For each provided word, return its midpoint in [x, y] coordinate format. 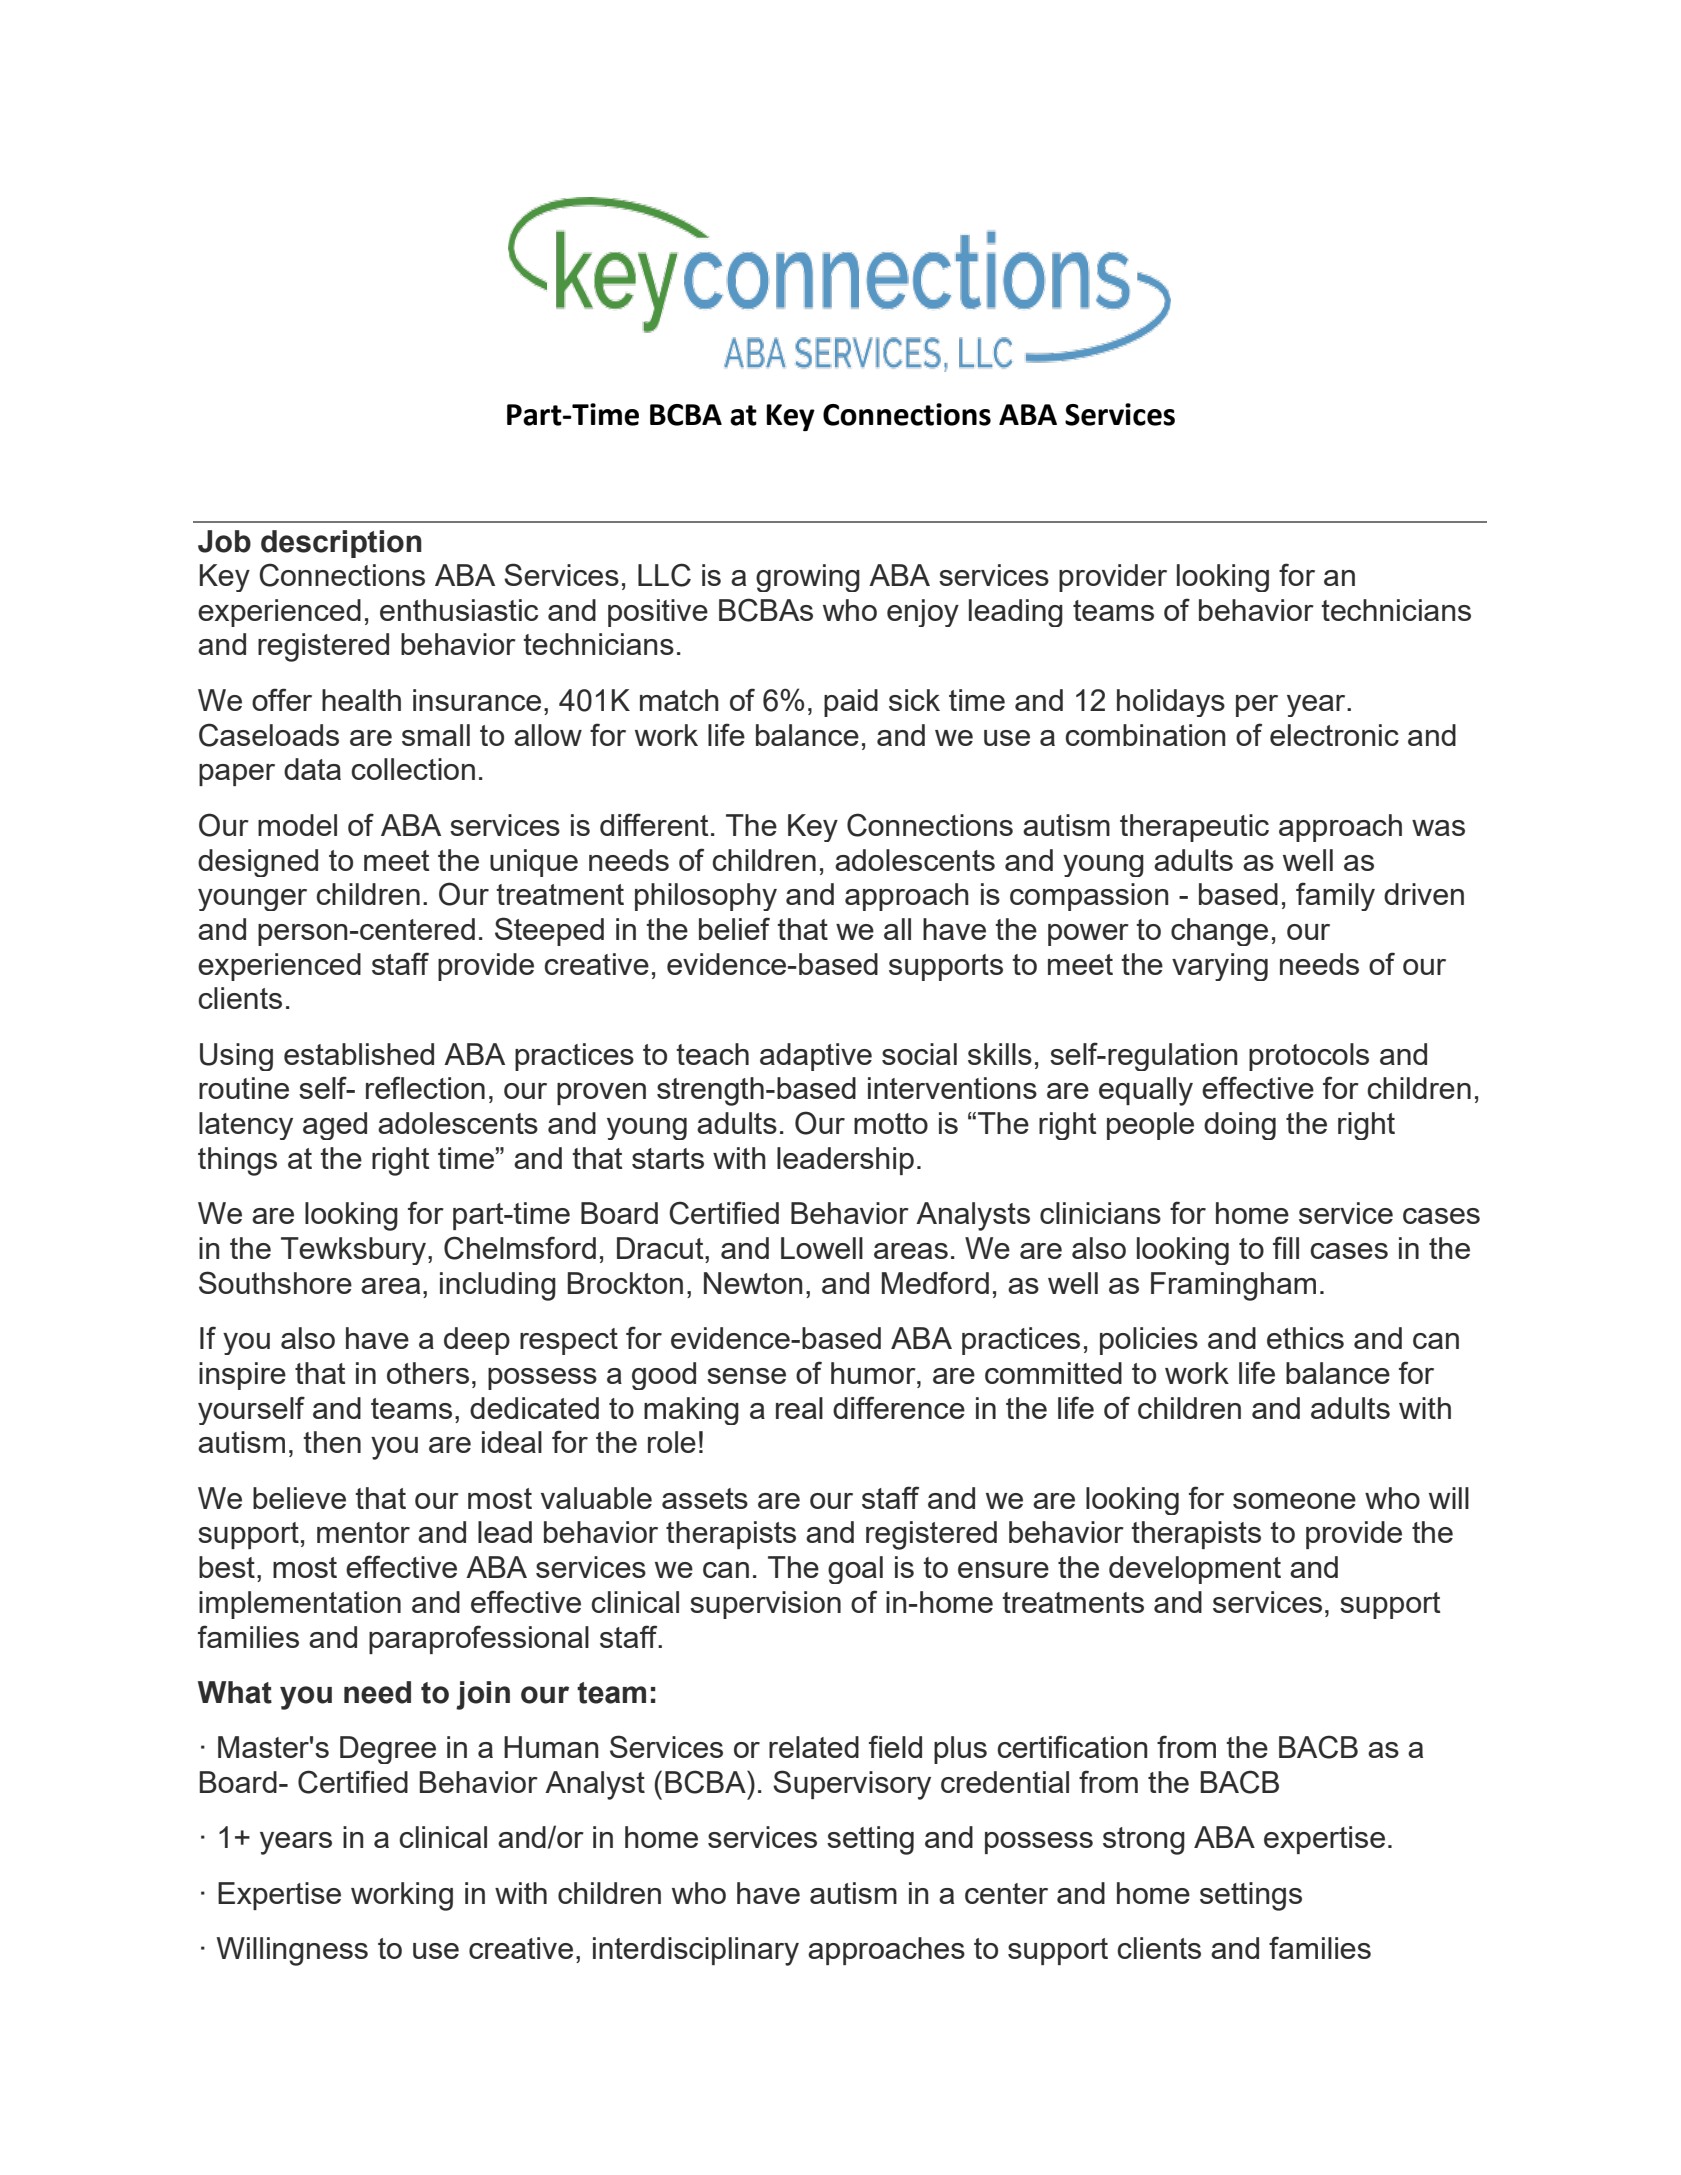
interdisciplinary [696, 1951]
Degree [388, 1750]
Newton [753, 1283]
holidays [1171, 703]
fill [1286, 1247]
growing [808, 578]
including [498, 1286]
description [341, 544]
